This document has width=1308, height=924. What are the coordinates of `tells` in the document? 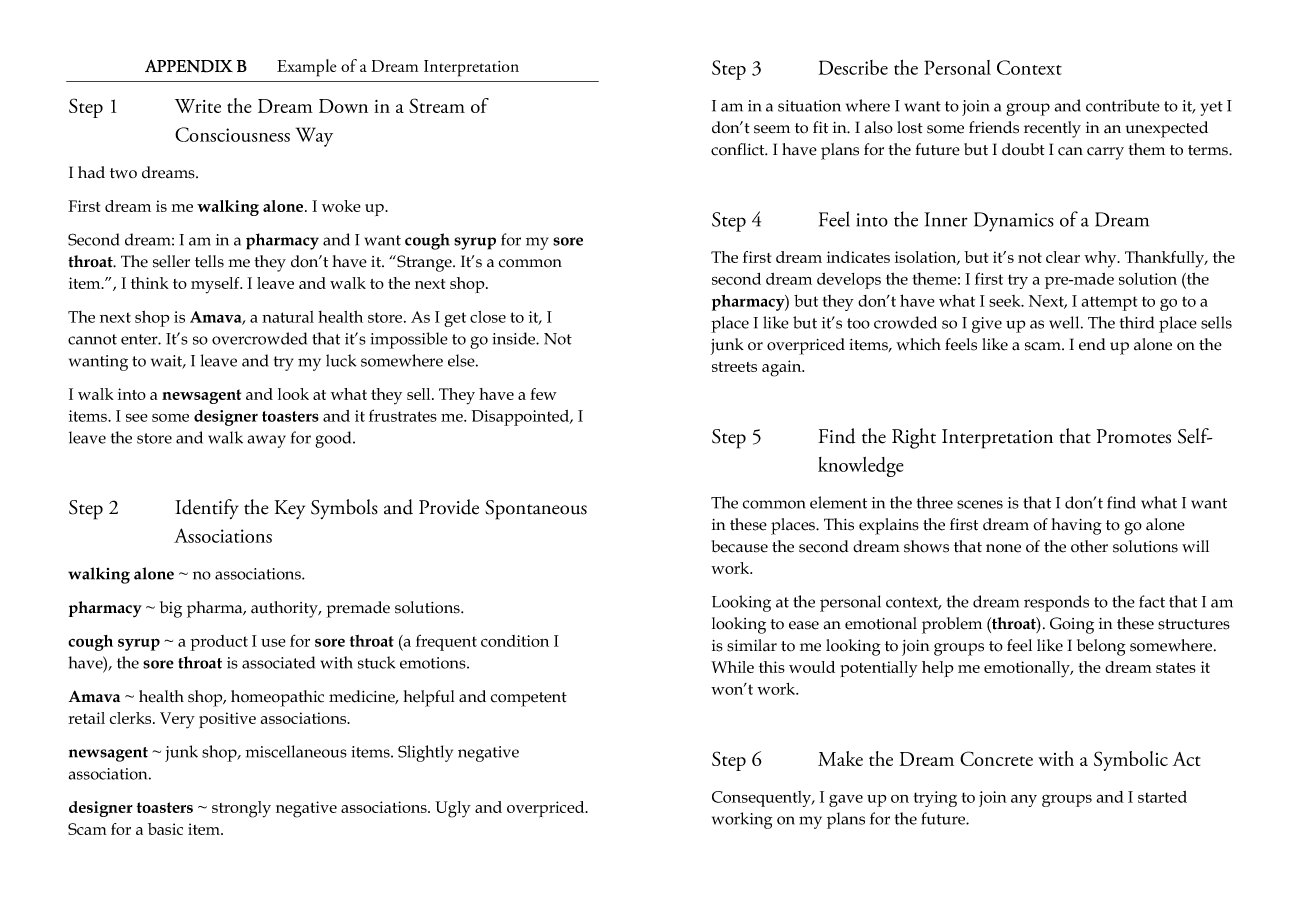 It's located at (209, 261).
